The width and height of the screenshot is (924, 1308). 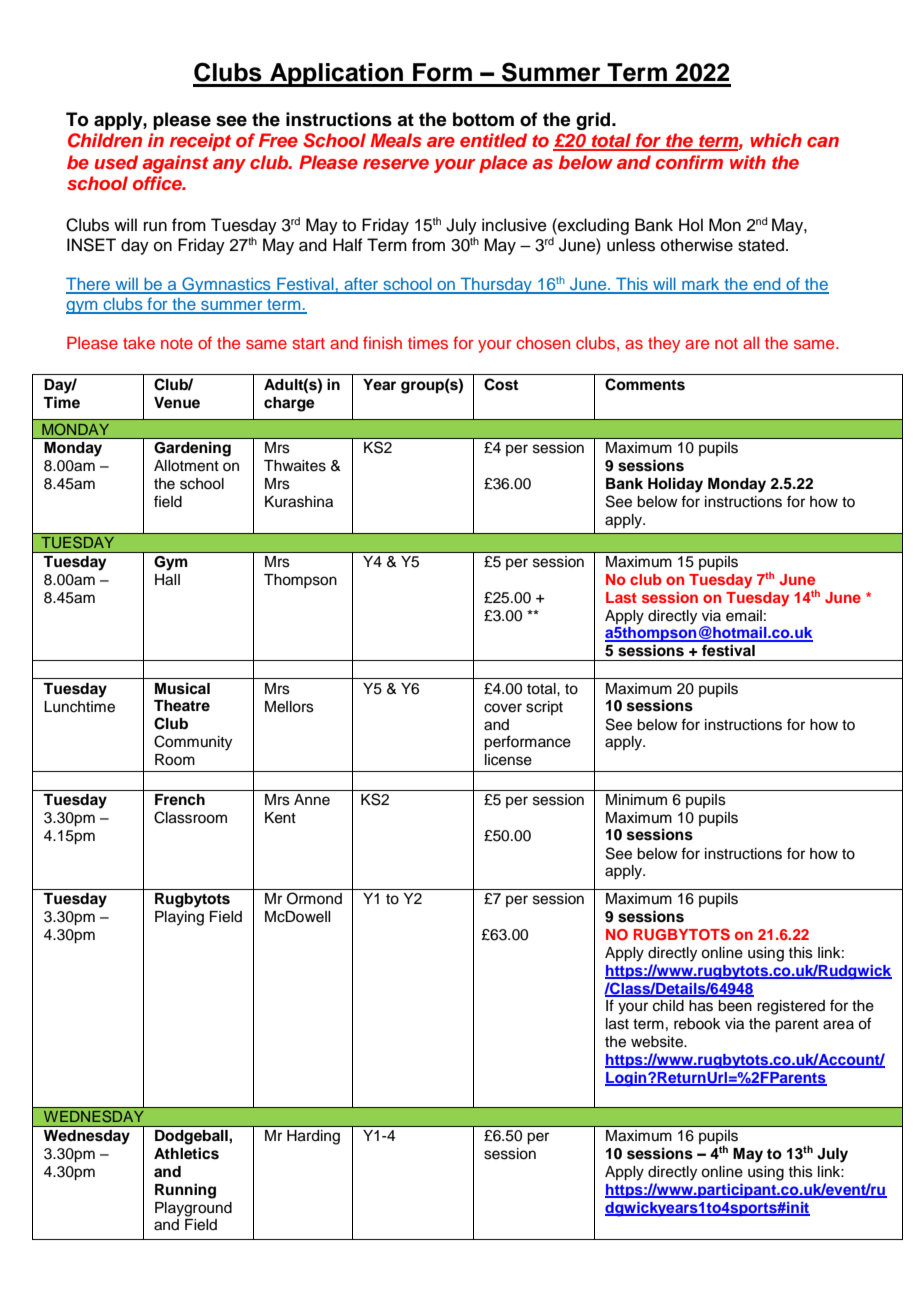 What do you see at coordinates (503, 708) in the screenshot?
I see `cover` at bounding box center [503, 708].
